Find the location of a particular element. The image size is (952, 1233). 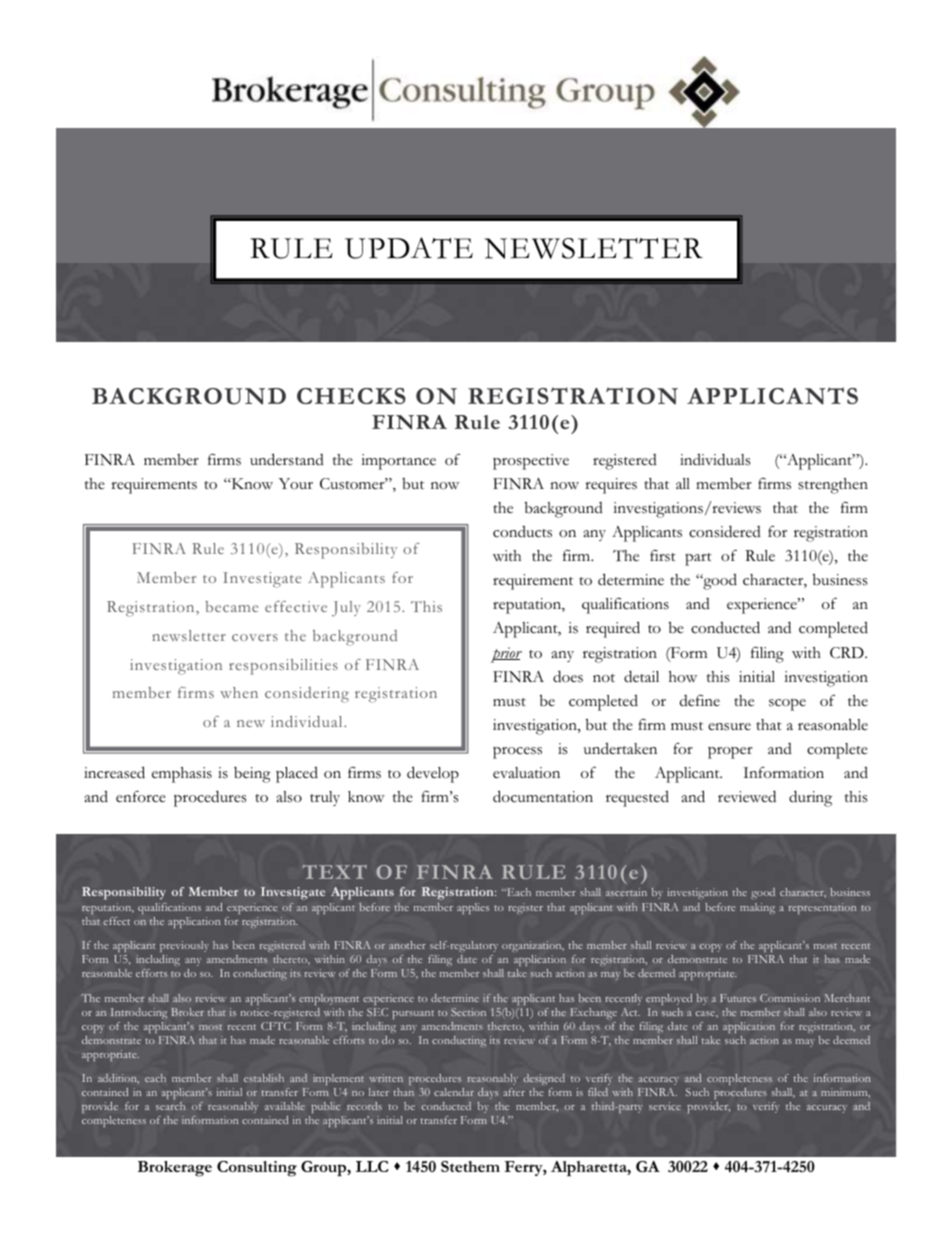

previously is located at coordinates (184, 948).
